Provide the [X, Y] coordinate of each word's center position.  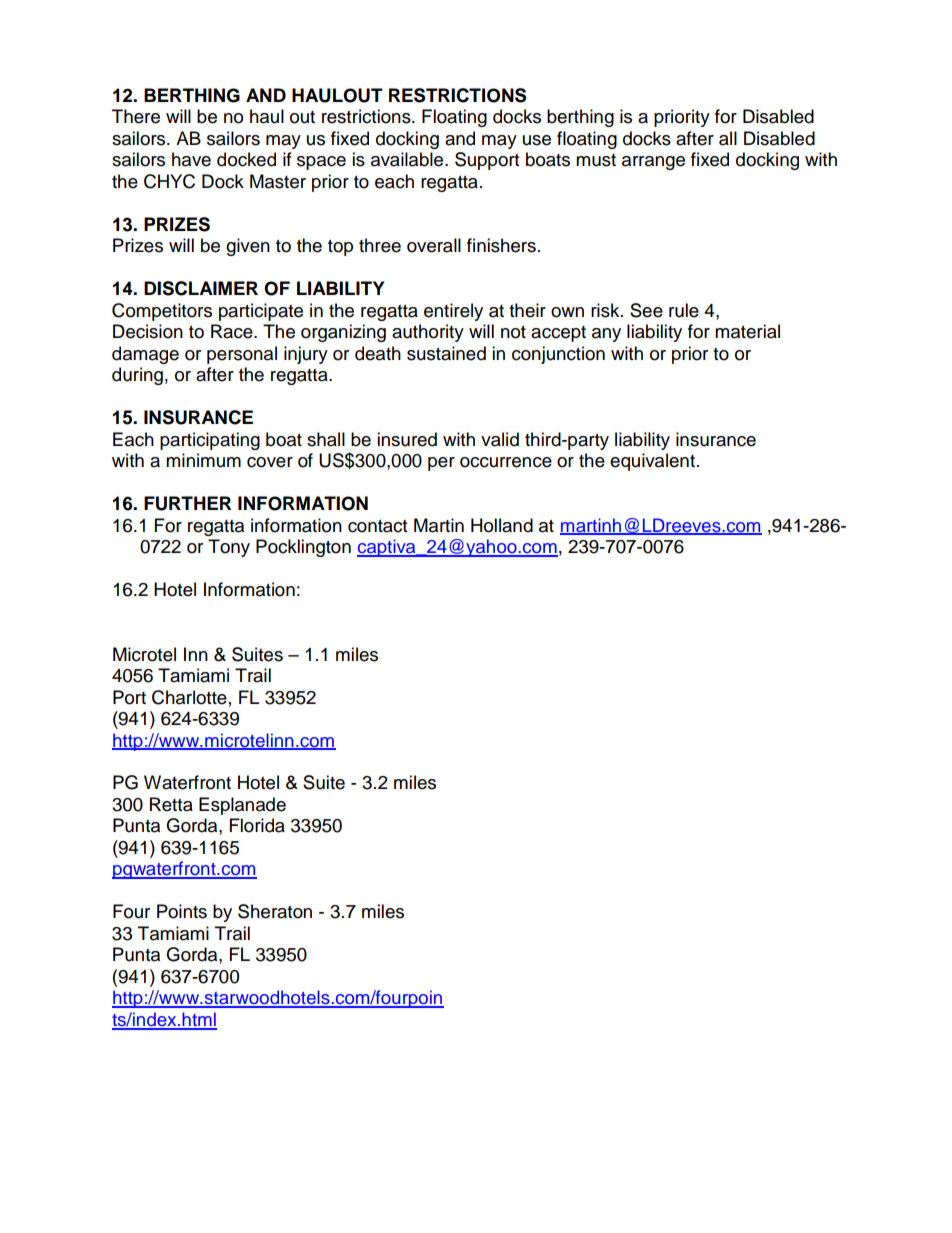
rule [684, 310]
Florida [257, 825]
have [191, 159]
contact [377, 526]
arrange [653, 163]
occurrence [506, 462]
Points [182, 911]
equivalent [652, 462]
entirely [453, 312]
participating [210, 441]
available [408, 159]
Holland [502, 525]
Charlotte [189, 697]
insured [407, 439]
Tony [229, 548]
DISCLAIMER [201, 288]
